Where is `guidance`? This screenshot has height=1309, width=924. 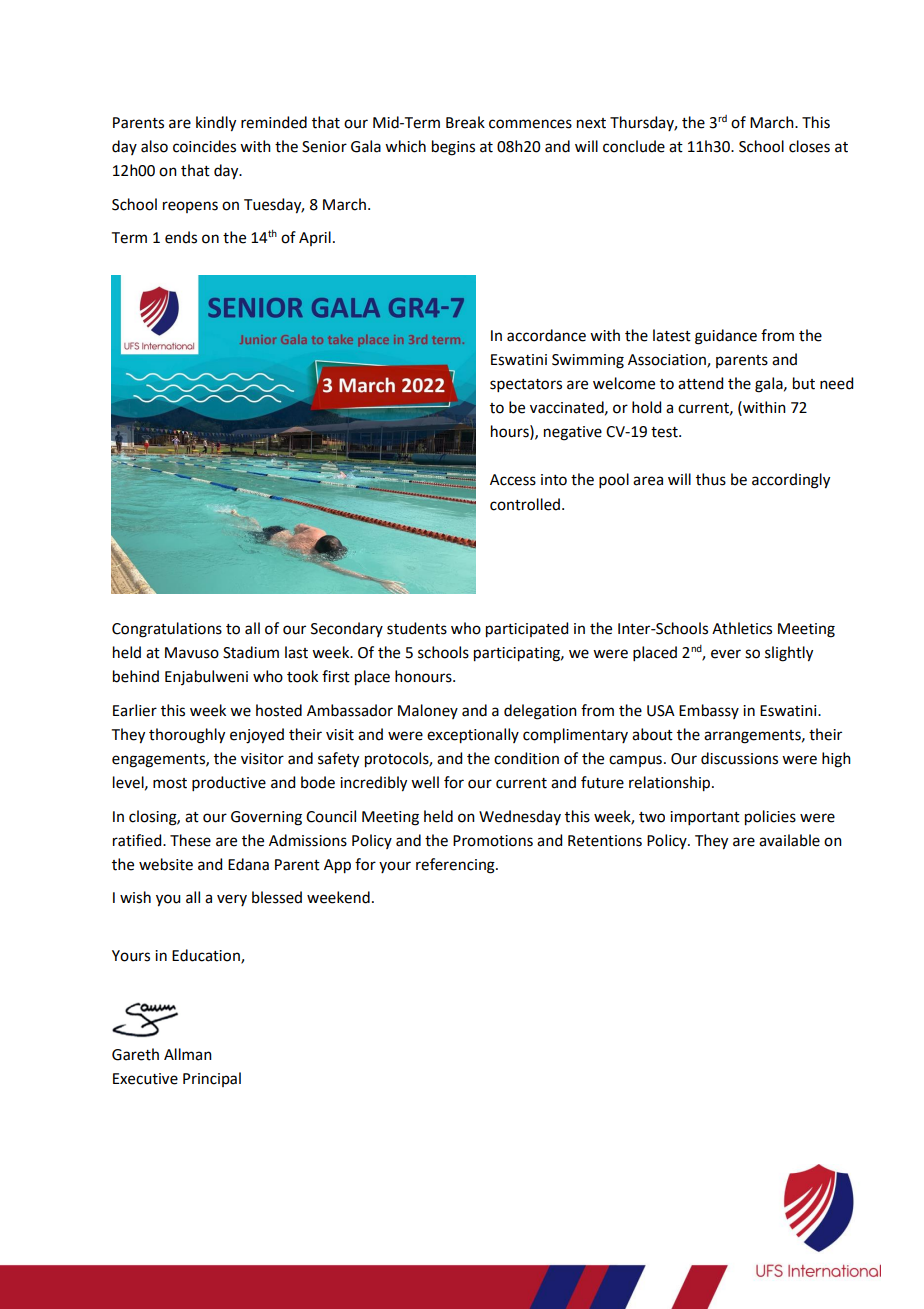 guidance is located at coordinates (726, 337).
